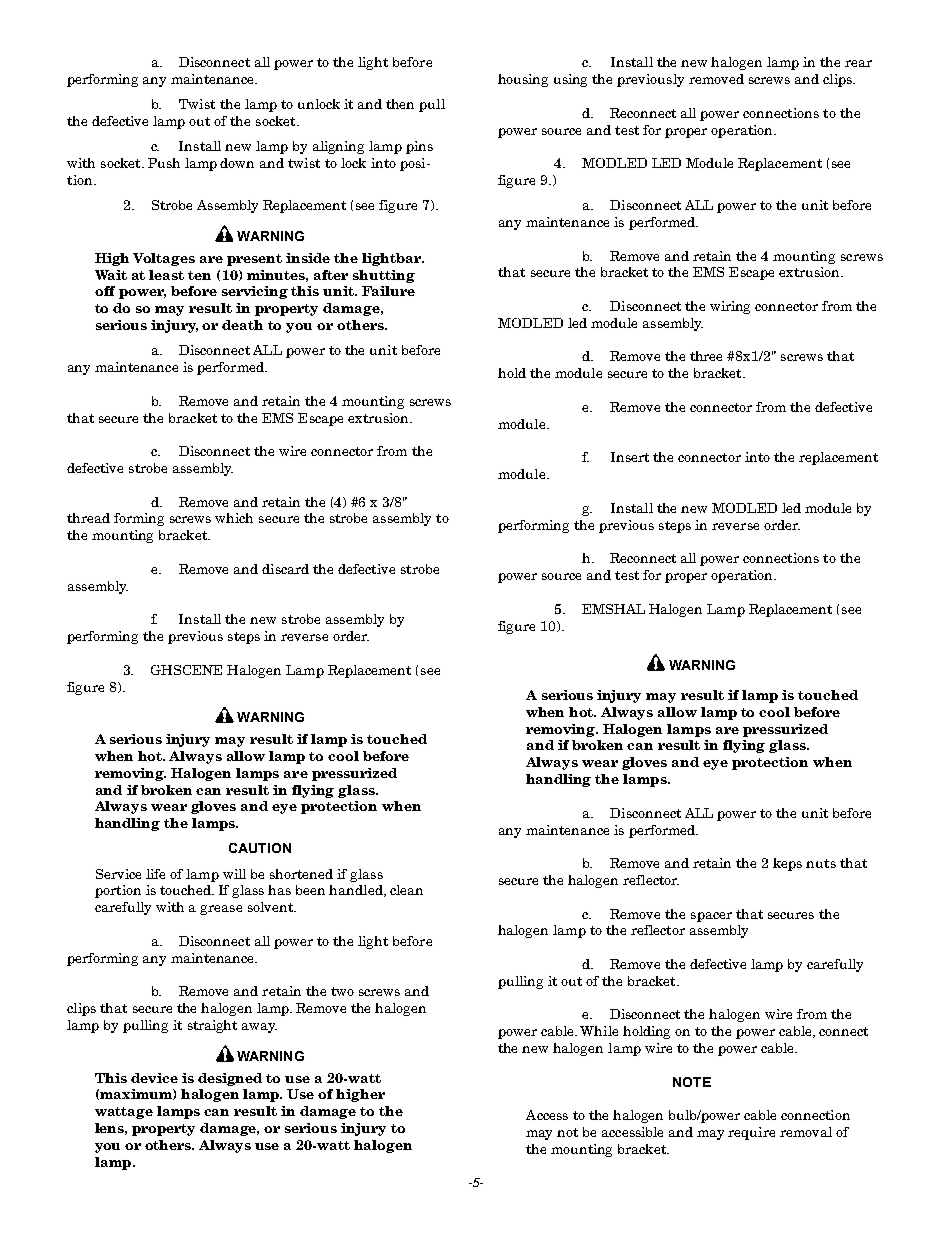 This image has height=1233, width=952. Describe the element at coordinates (154, 1078) in the image. I see `device` at that location.
